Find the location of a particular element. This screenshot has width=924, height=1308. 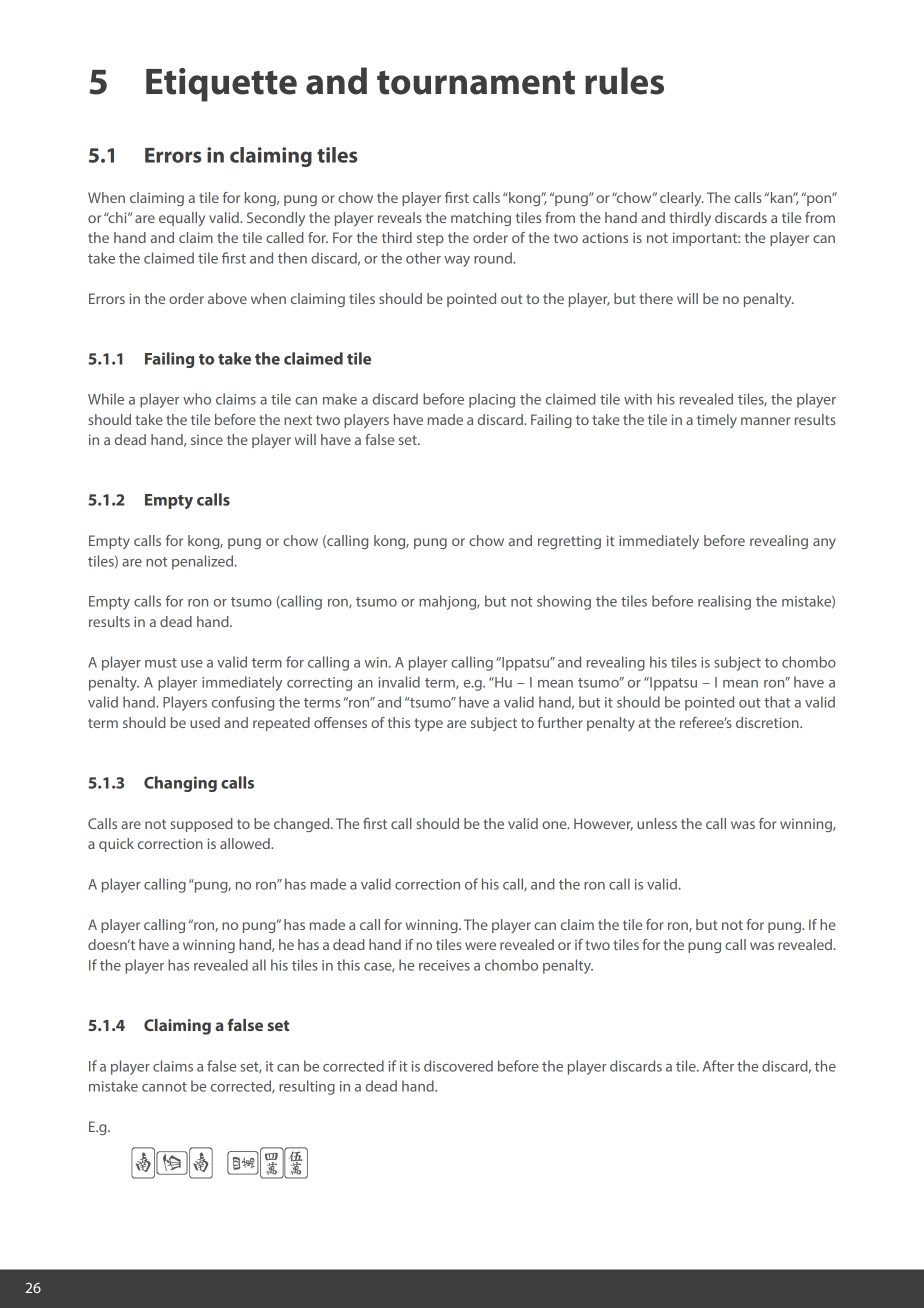

Changing is located at coordinates (180, 784).
